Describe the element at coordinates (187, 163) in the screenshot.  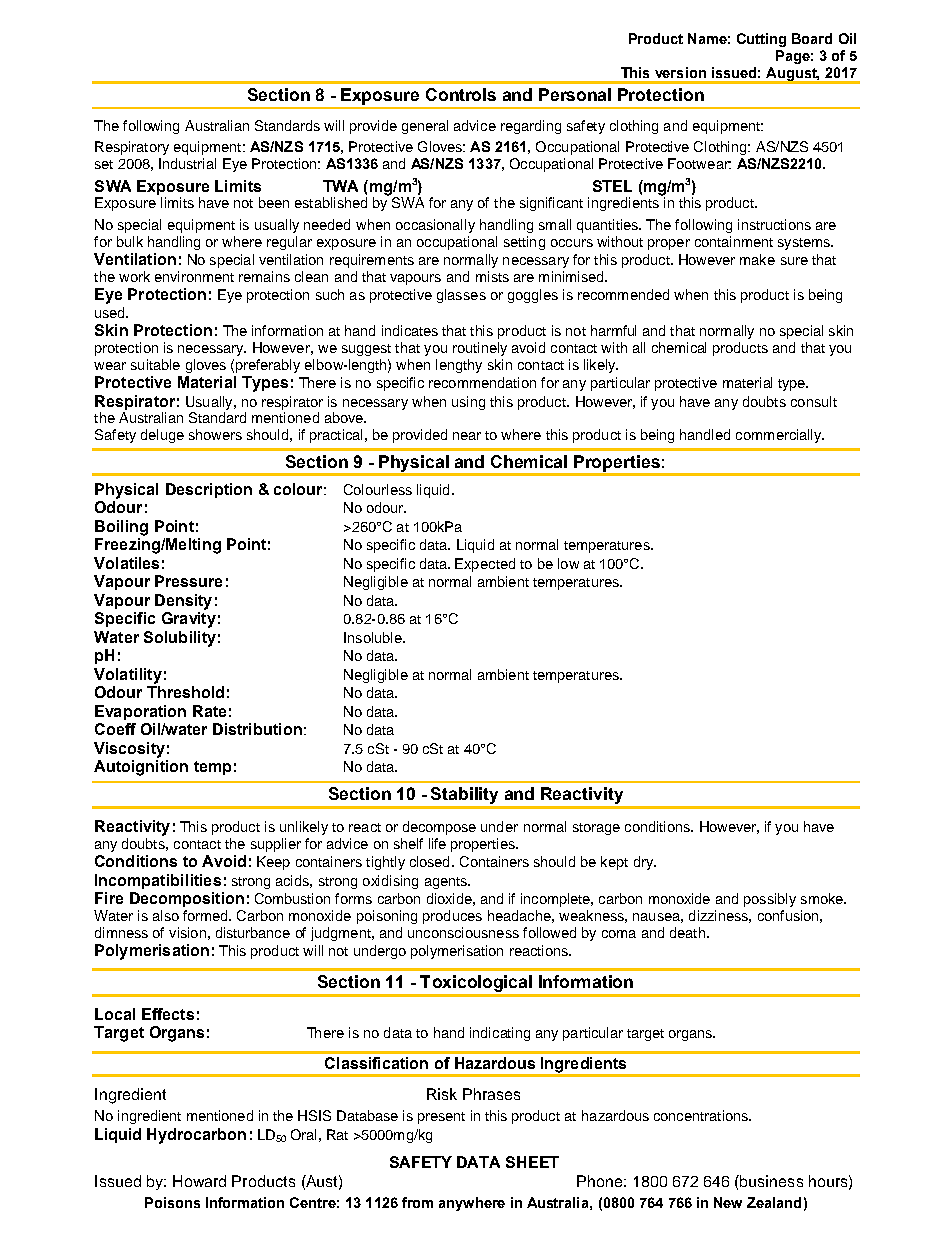
I see `Industrial` at that location.
